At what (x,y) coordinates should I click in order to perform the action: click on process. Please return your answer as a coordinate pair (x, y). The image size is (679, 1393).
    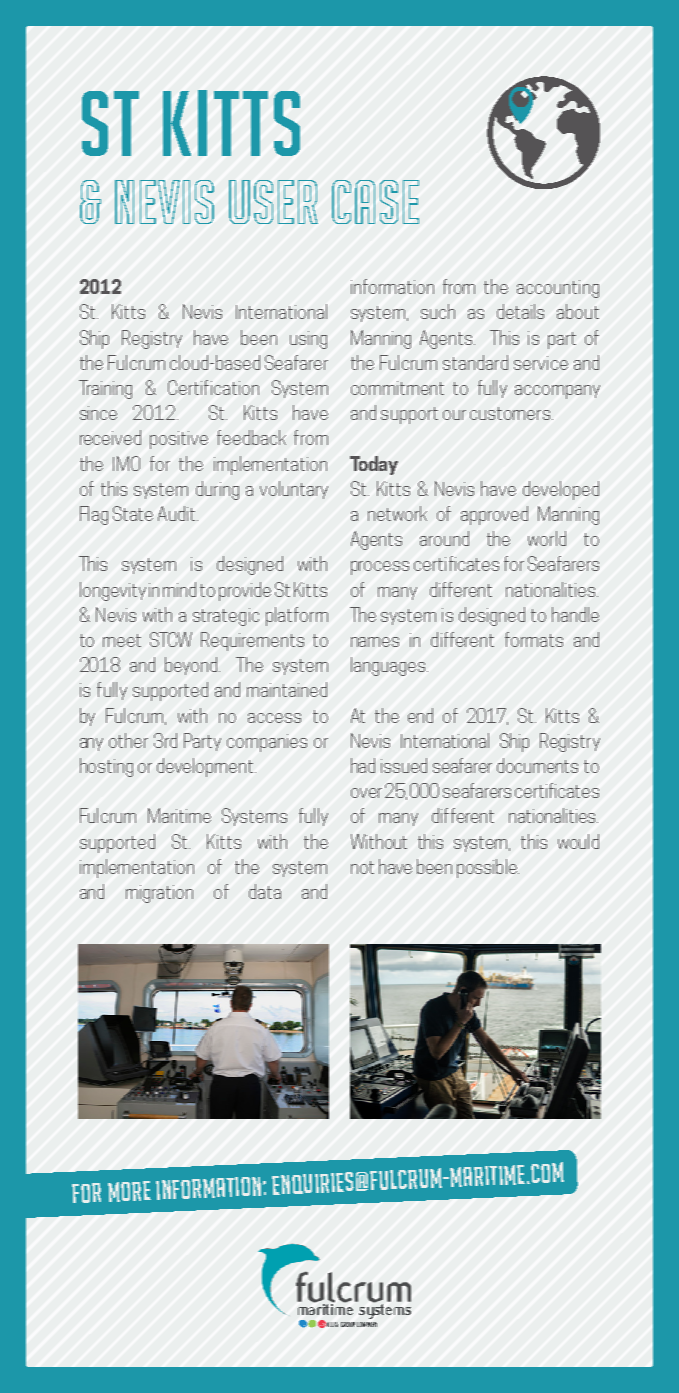
    Looking at the image, I should click on (380, 568).
